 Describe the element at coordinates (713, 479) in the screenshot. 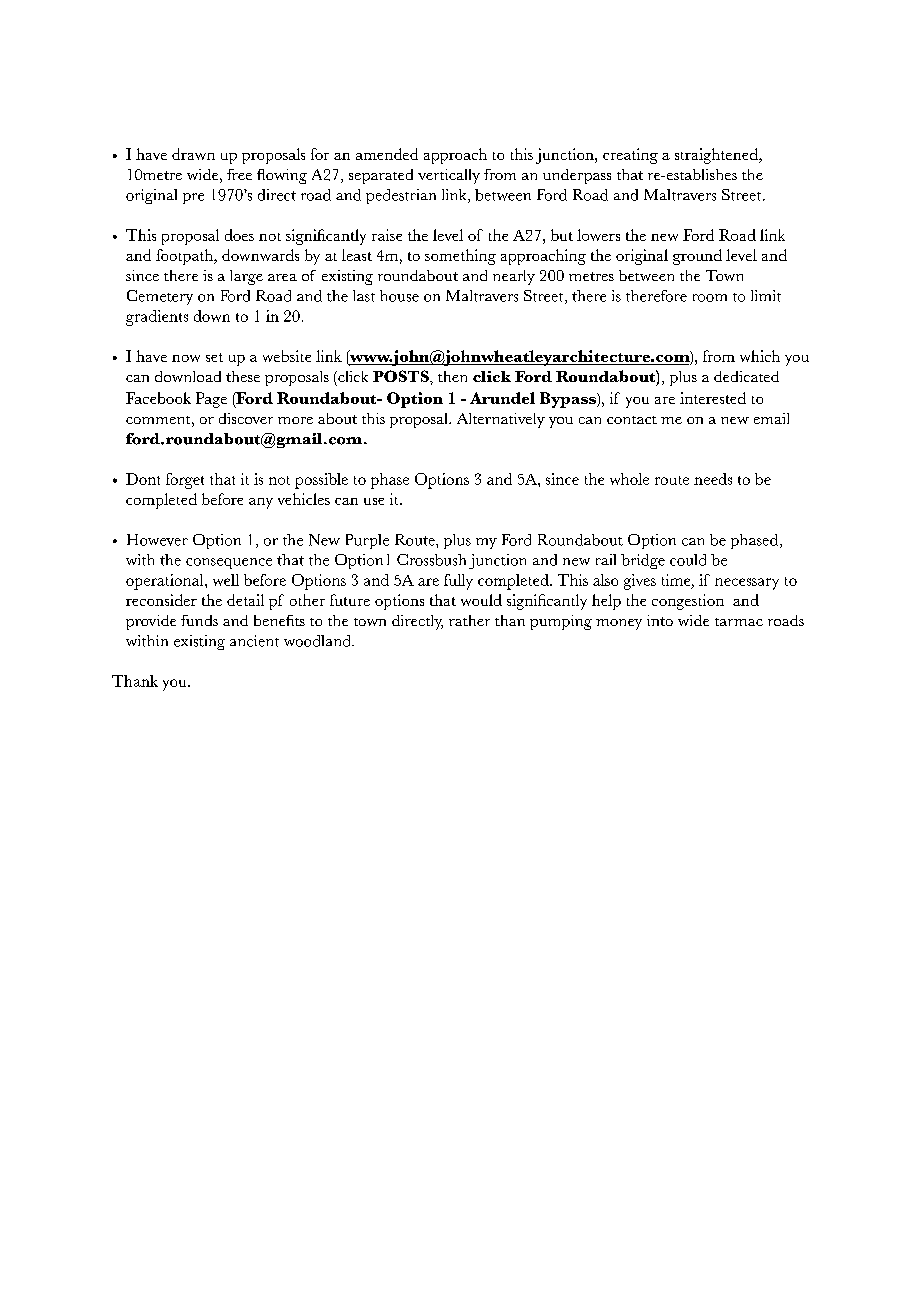

I see `needs` at that location.
